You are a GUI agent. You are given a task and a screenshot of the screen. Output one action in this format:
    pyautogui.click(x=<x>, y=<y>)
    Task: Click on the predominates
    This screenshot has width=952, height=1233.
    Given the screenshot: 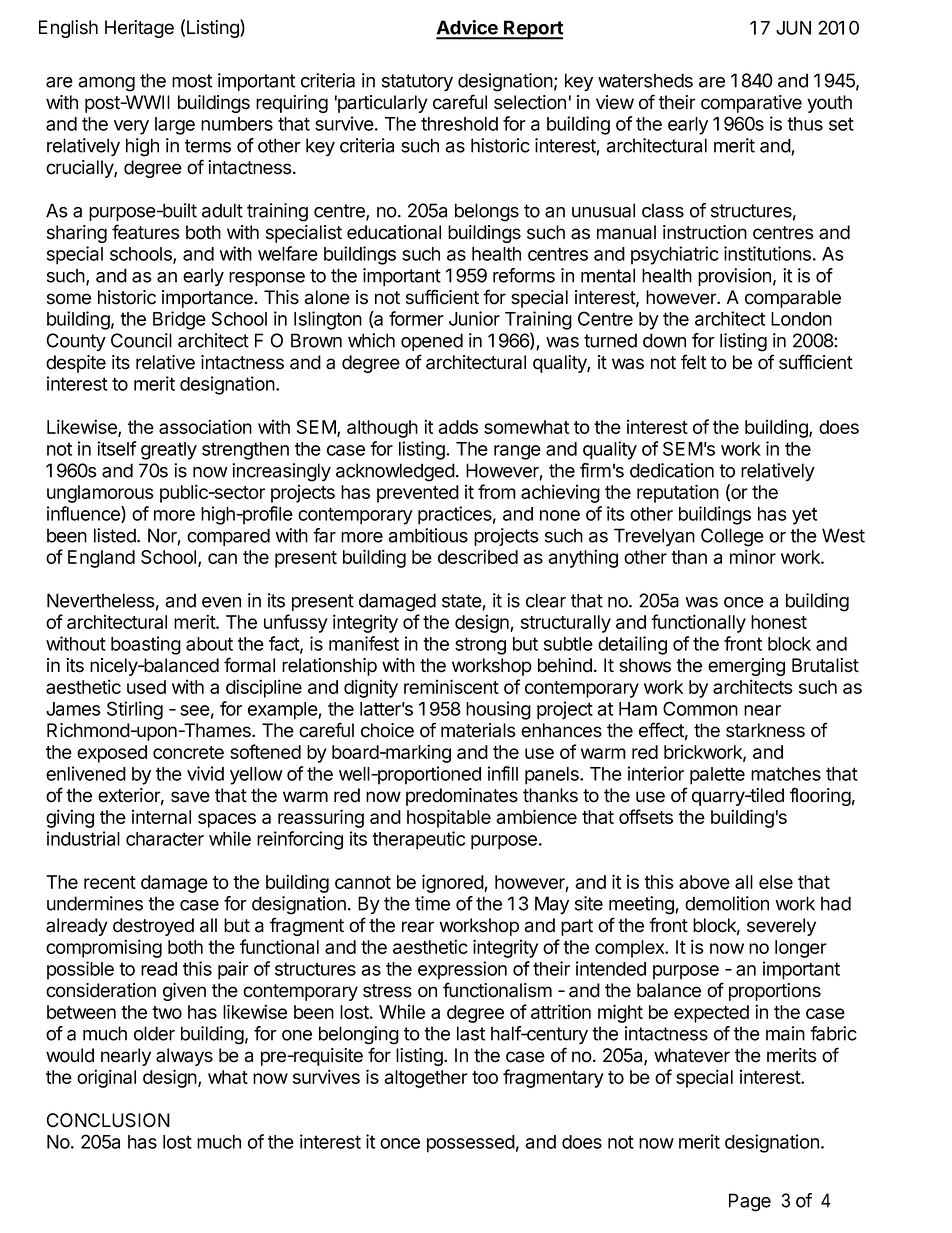 What is the action you would take?
    pyautogui.click(x=462, y=797)
